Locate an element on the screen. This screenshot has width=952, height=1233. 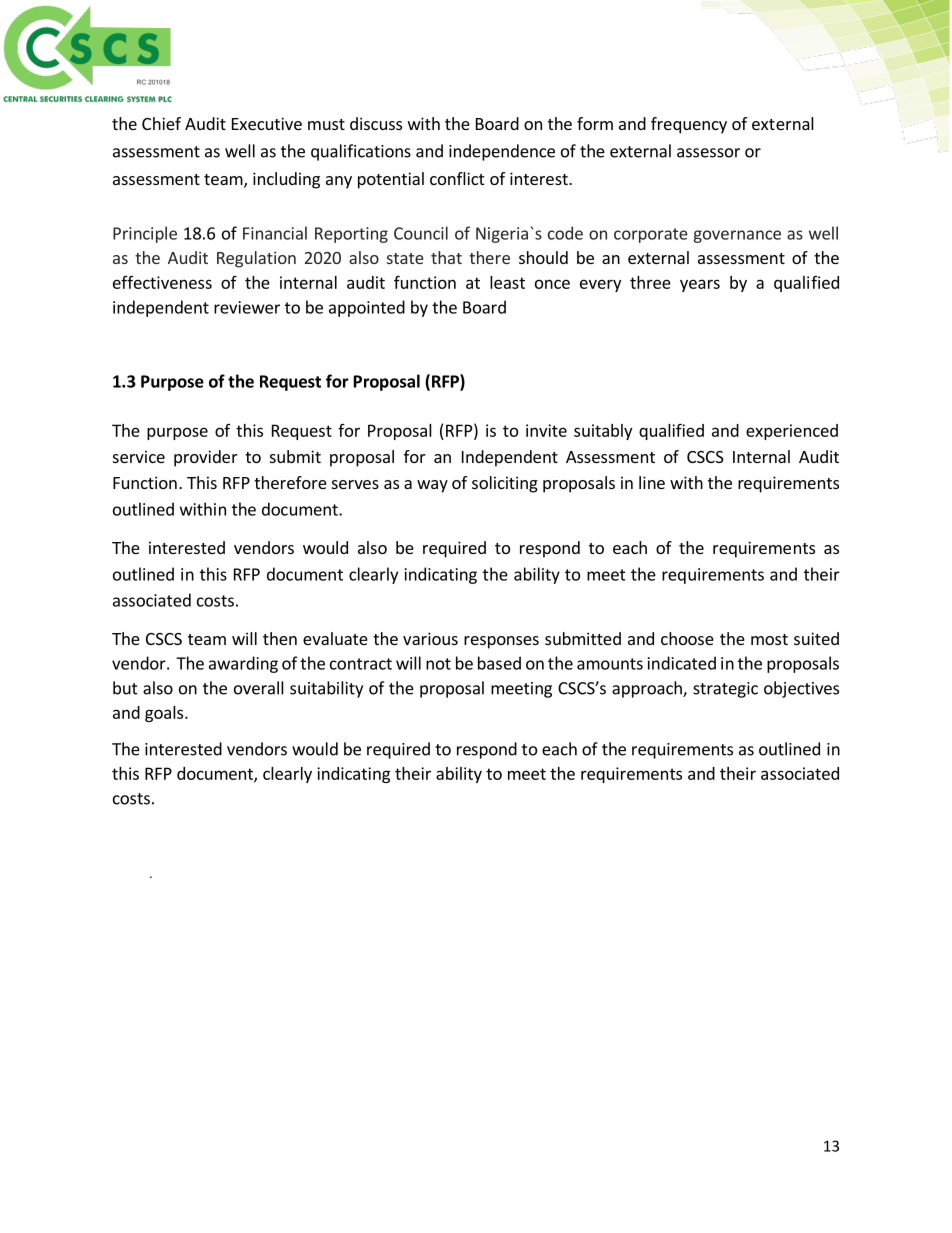
way is located at coordinates (432, 486).
